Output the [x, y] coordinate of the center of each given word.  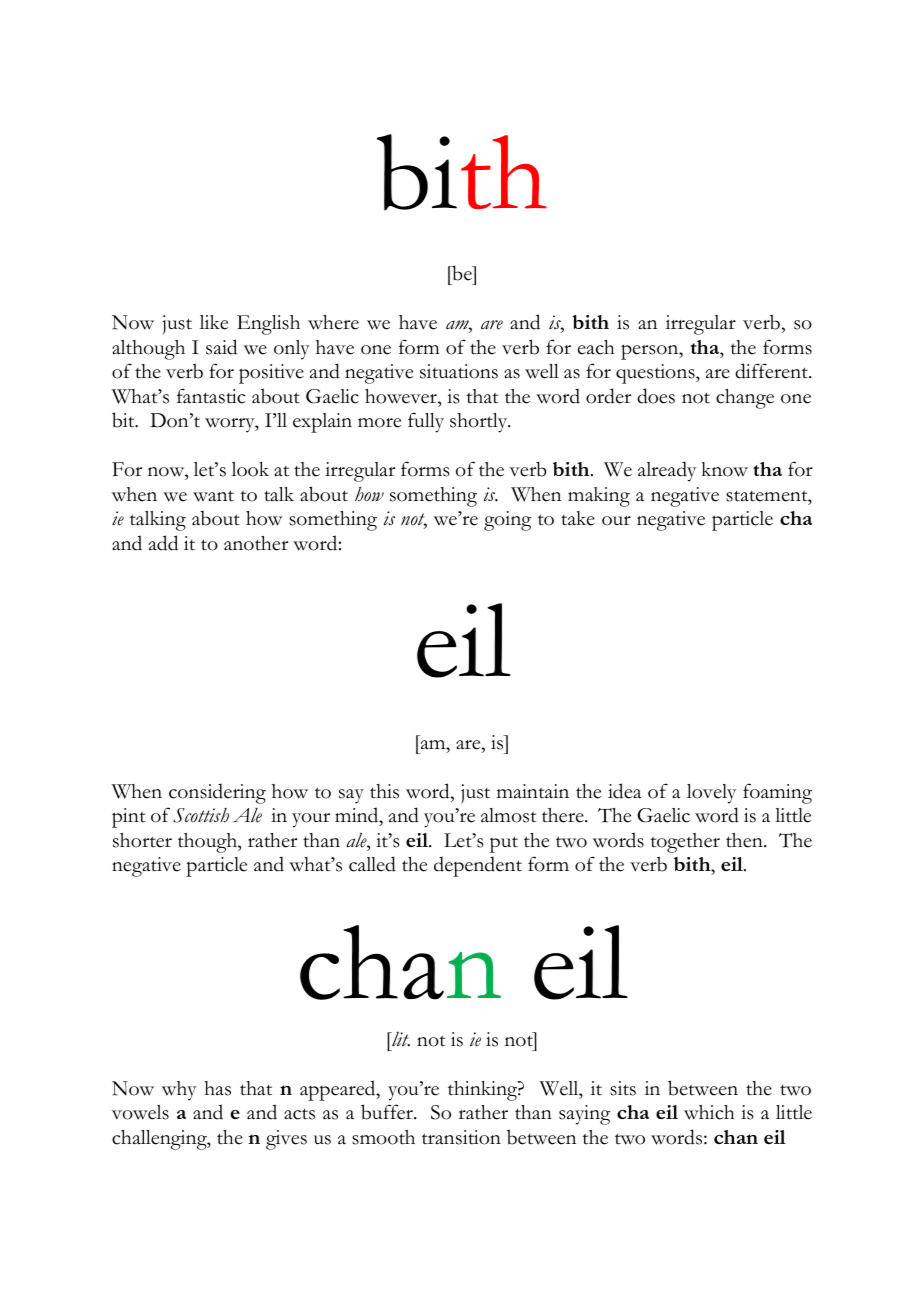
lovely [711, 794]
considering [217, 793]
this [384, 791]
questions [656, 374]
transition [461, 1137]
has [217, 1088]
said [221, 347]
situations [459, 371]
